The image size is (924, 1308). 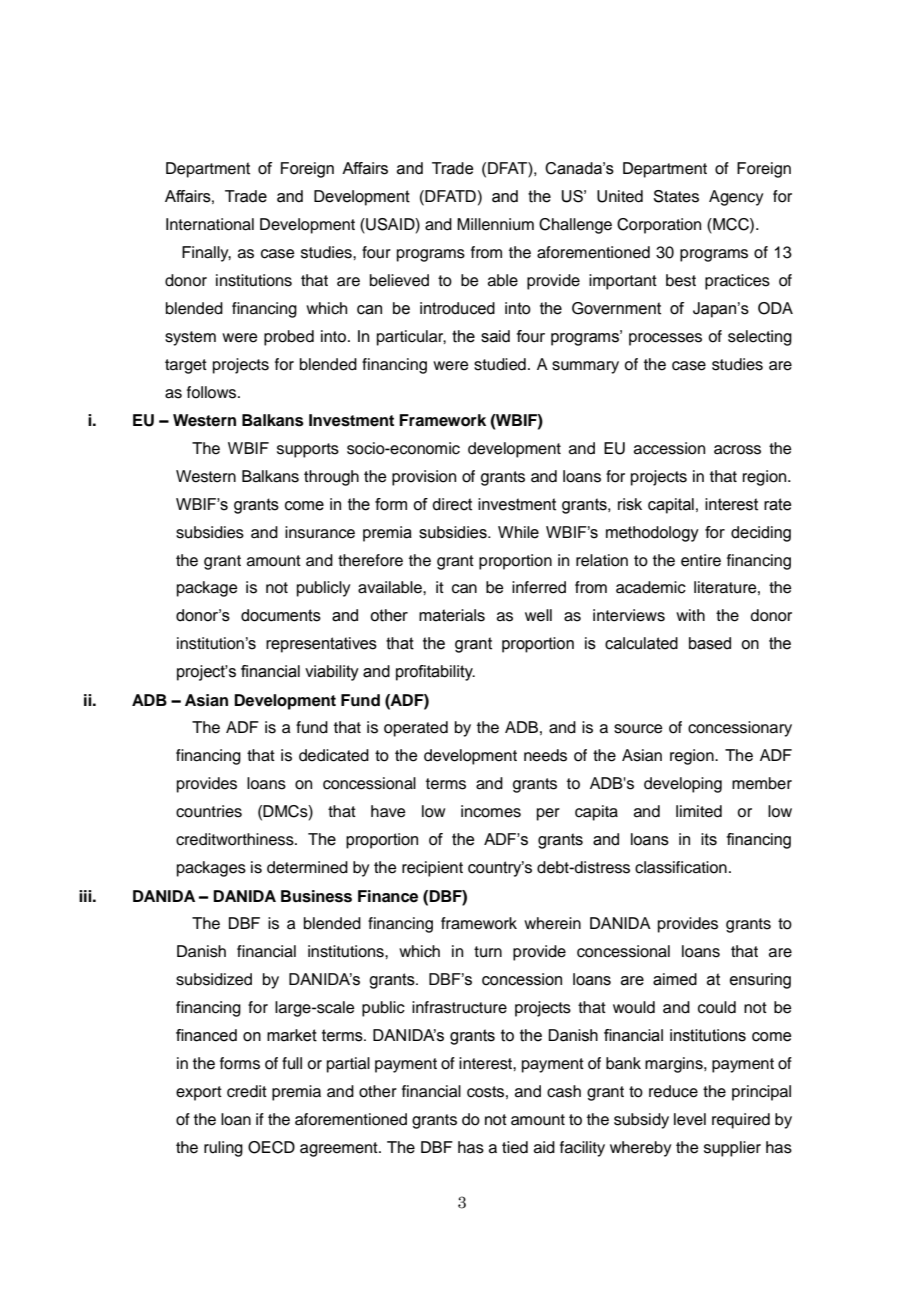 What do you see at coordinates (737, 450) in the document?
I see `across` at bounding box center [737, 450].
